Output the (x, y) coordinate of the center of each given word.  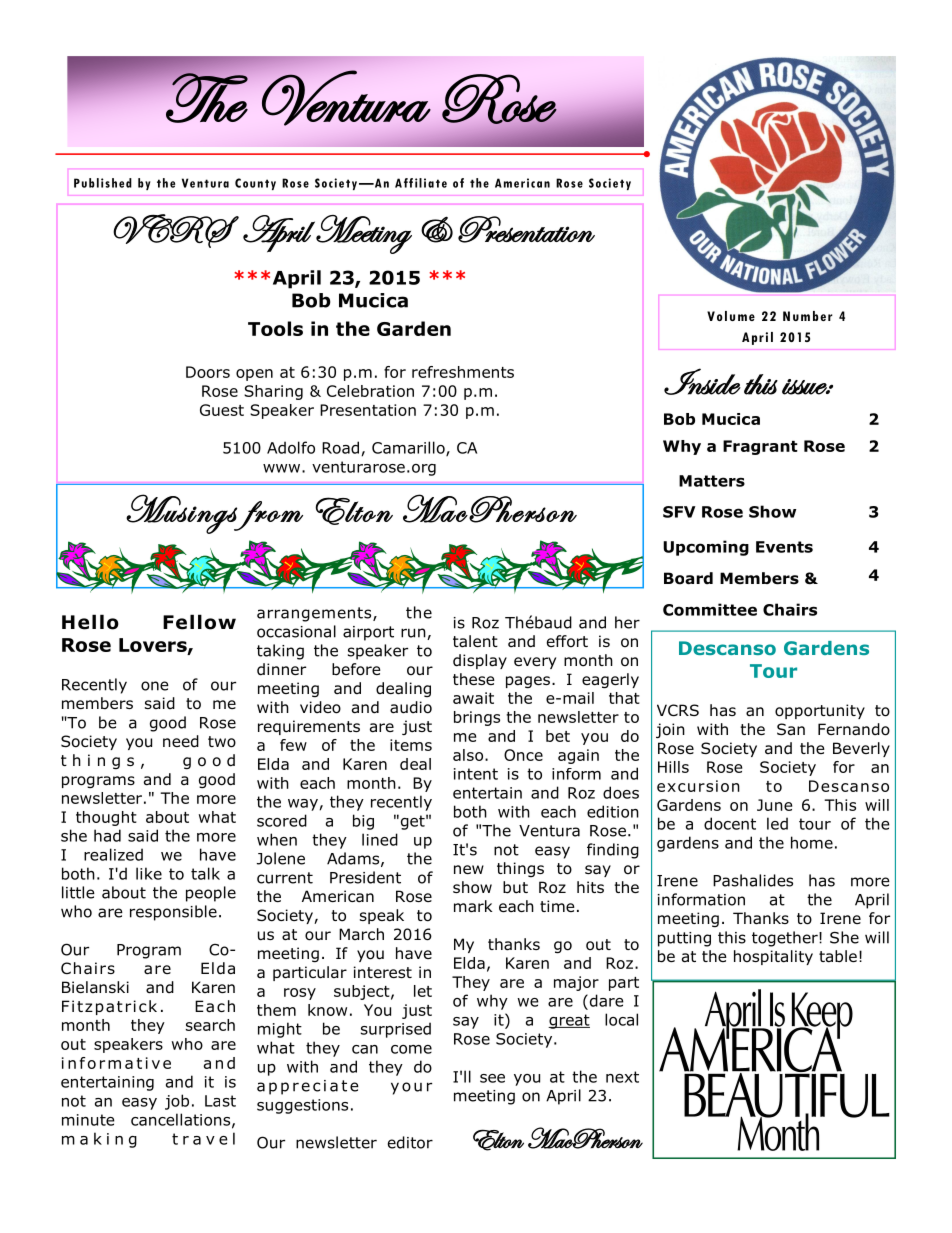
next (622, 1077)
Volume (731, 316)
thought (106, 818)
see (492, 1078)
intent (476, 774)
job (177, 1102)
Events (784, 547)
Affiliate (421, 183)
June (774, 805)
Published (103, 183)
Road (340, 447)
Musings (182, 514)
